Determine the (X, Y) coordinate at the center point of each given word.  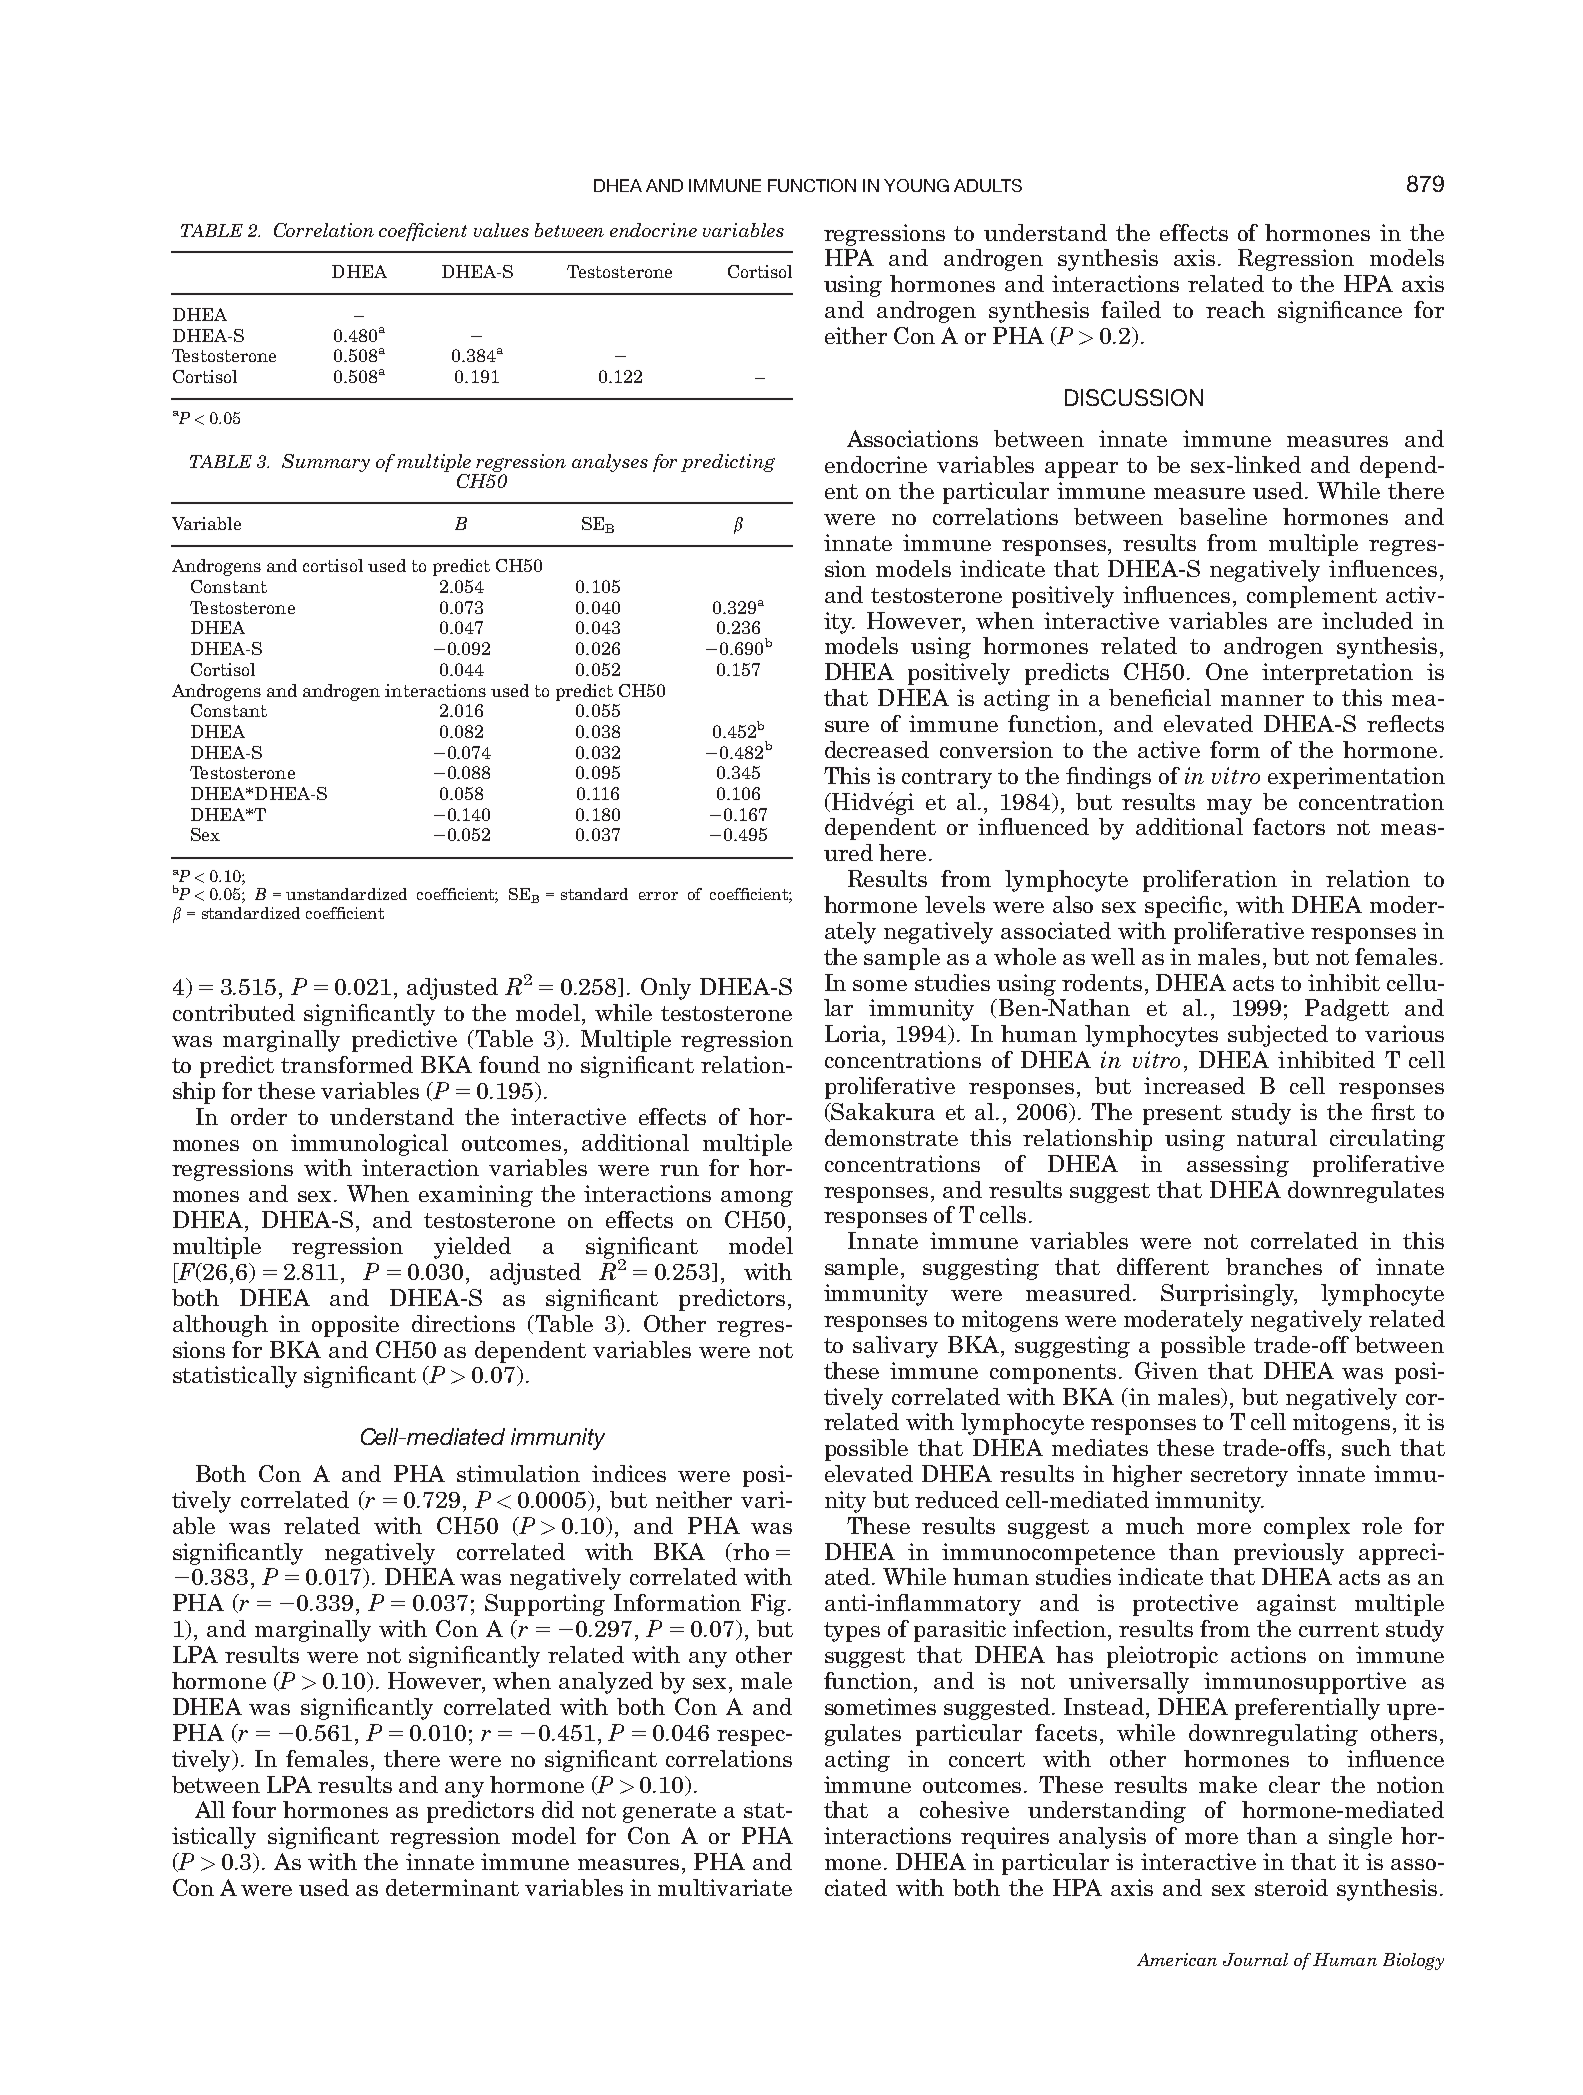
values (501, 230)
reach (1235, 309)
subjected (1278, 1036)
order (259, 1116)
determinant (452, 1887)
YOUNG (916, 185)
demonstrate (891, 1137)
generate (669, 1813)
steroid (1291, 1887)
